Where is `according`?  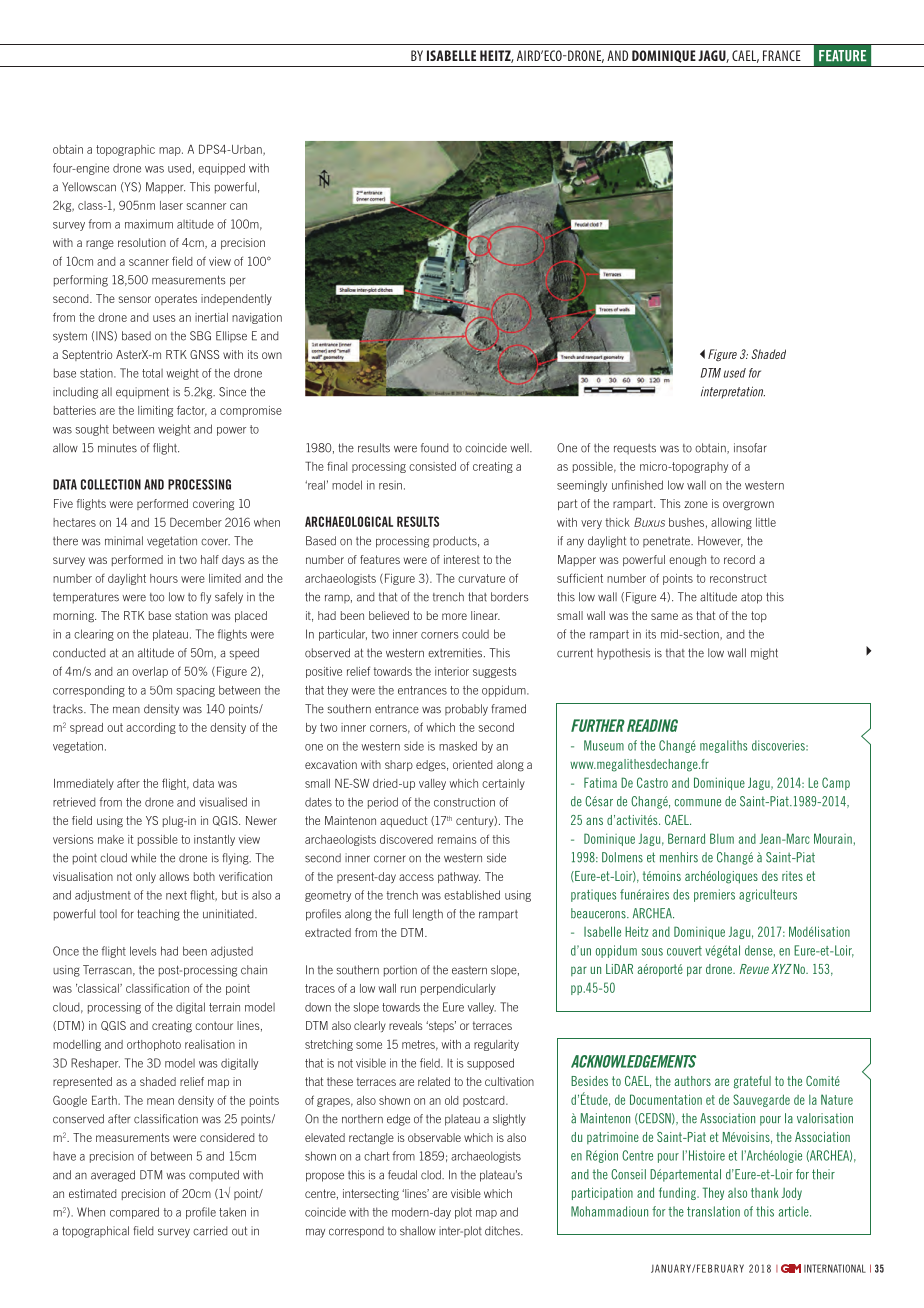
according is located at coordinates (151, 728).
